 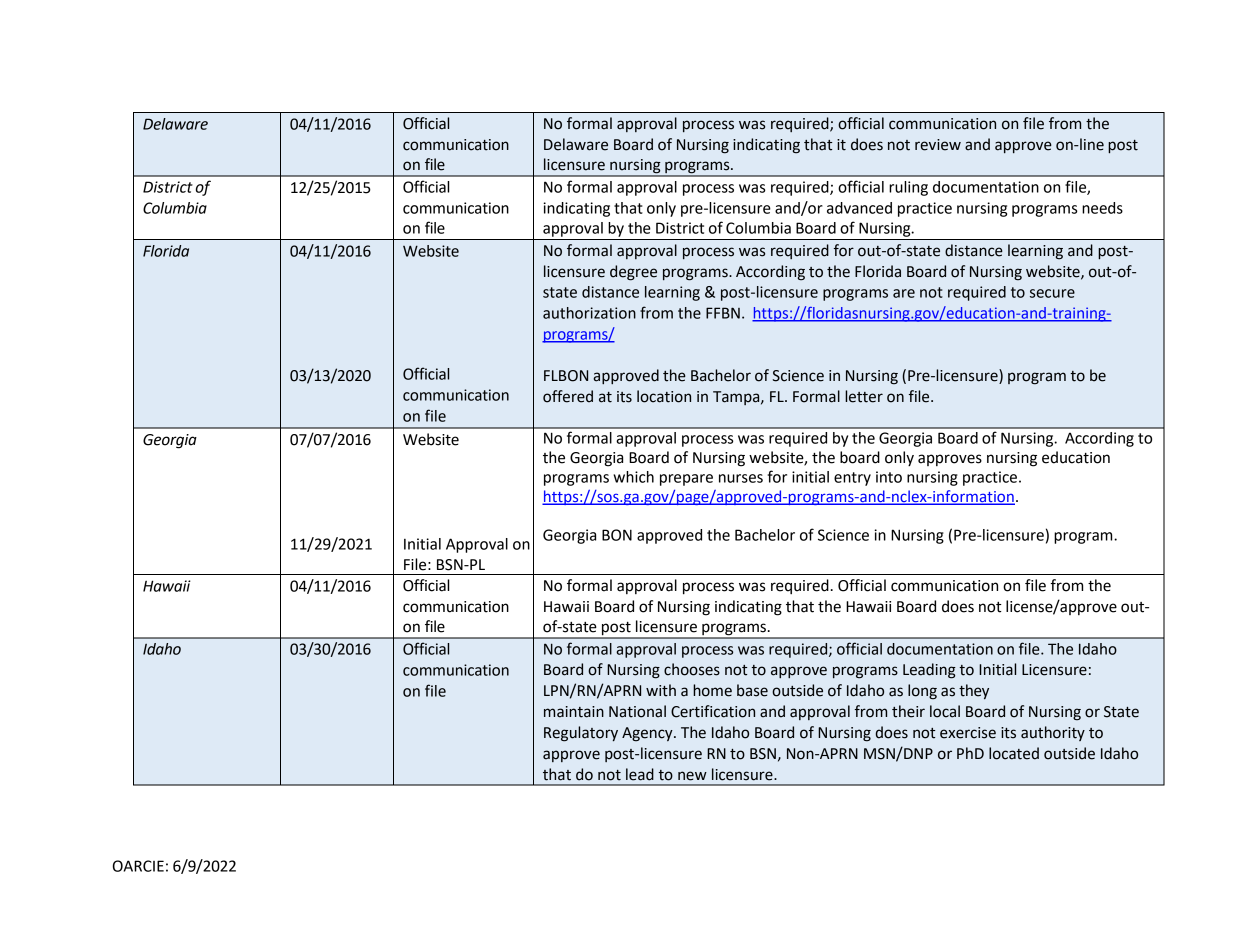 I want to click on into, so click(x=889, y=477).
